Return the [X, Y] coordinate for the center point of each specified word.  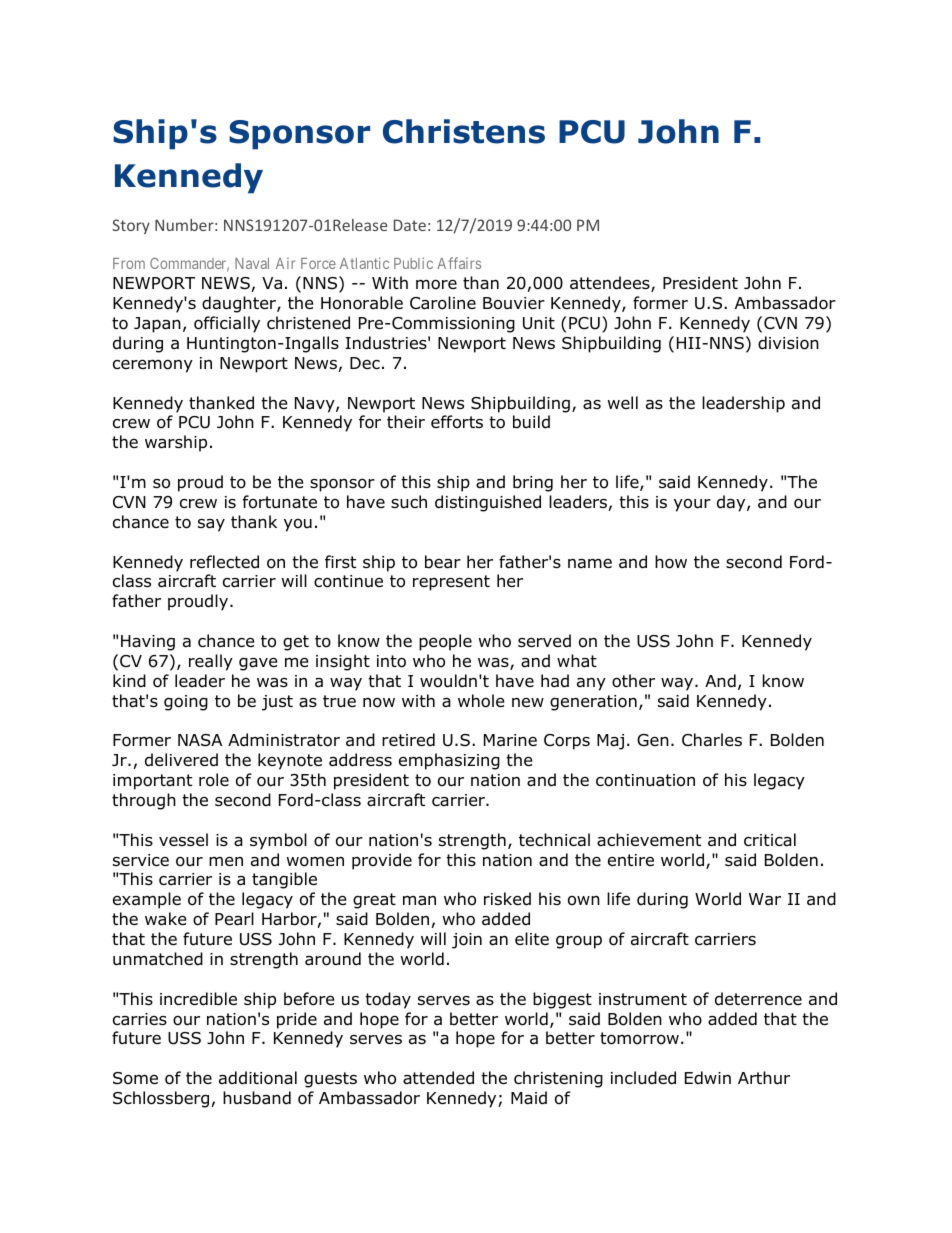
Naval [252, 263]
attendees [611, 284]
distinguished [488, 503]
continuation [645, 780]
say [211, 525]
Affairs [459, 263]
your [692, 505]
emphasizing [449, 761]
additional [258, 1078]
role [214, 780]
